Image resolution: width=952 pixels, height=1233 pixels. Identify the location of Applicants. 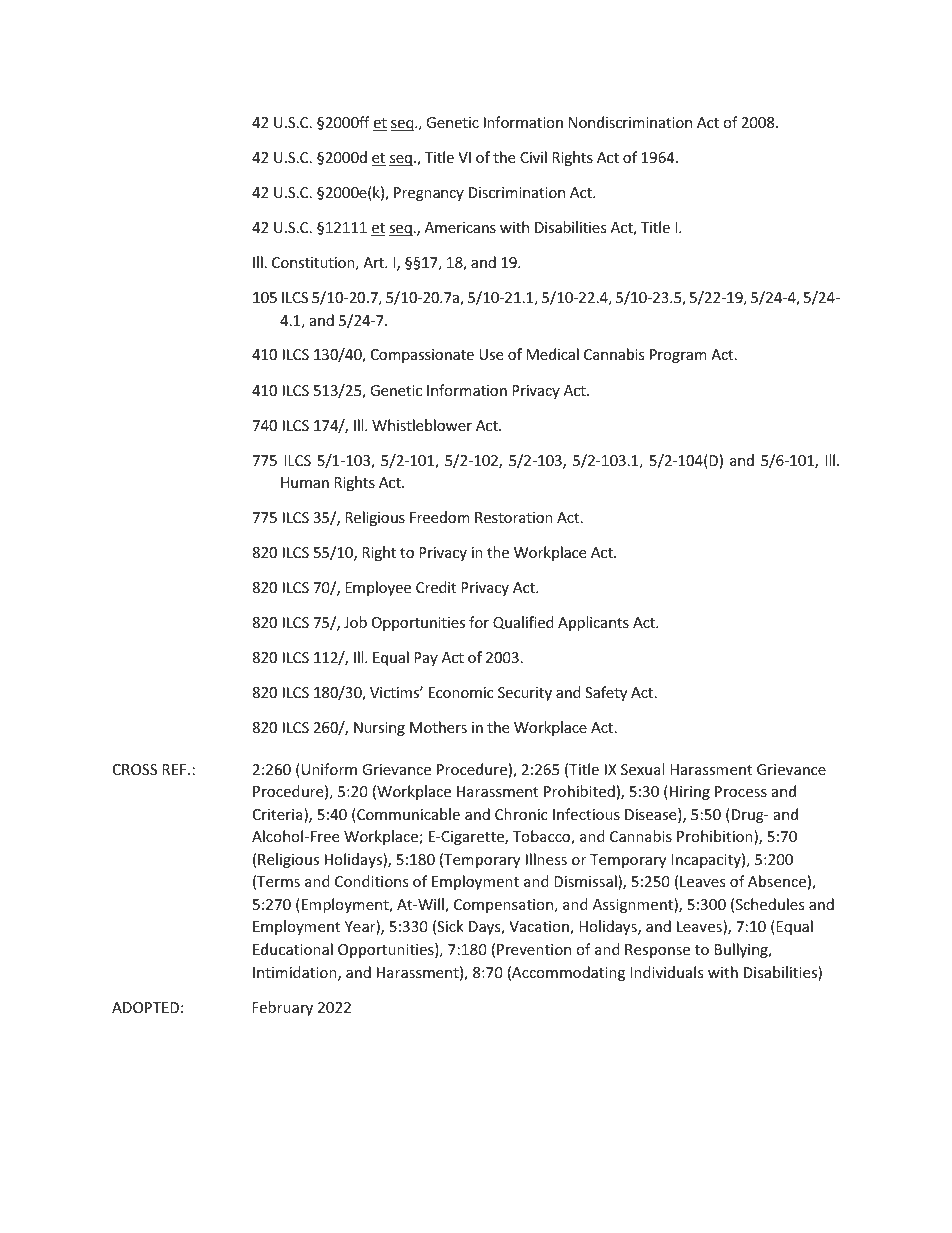
(593, 623).
